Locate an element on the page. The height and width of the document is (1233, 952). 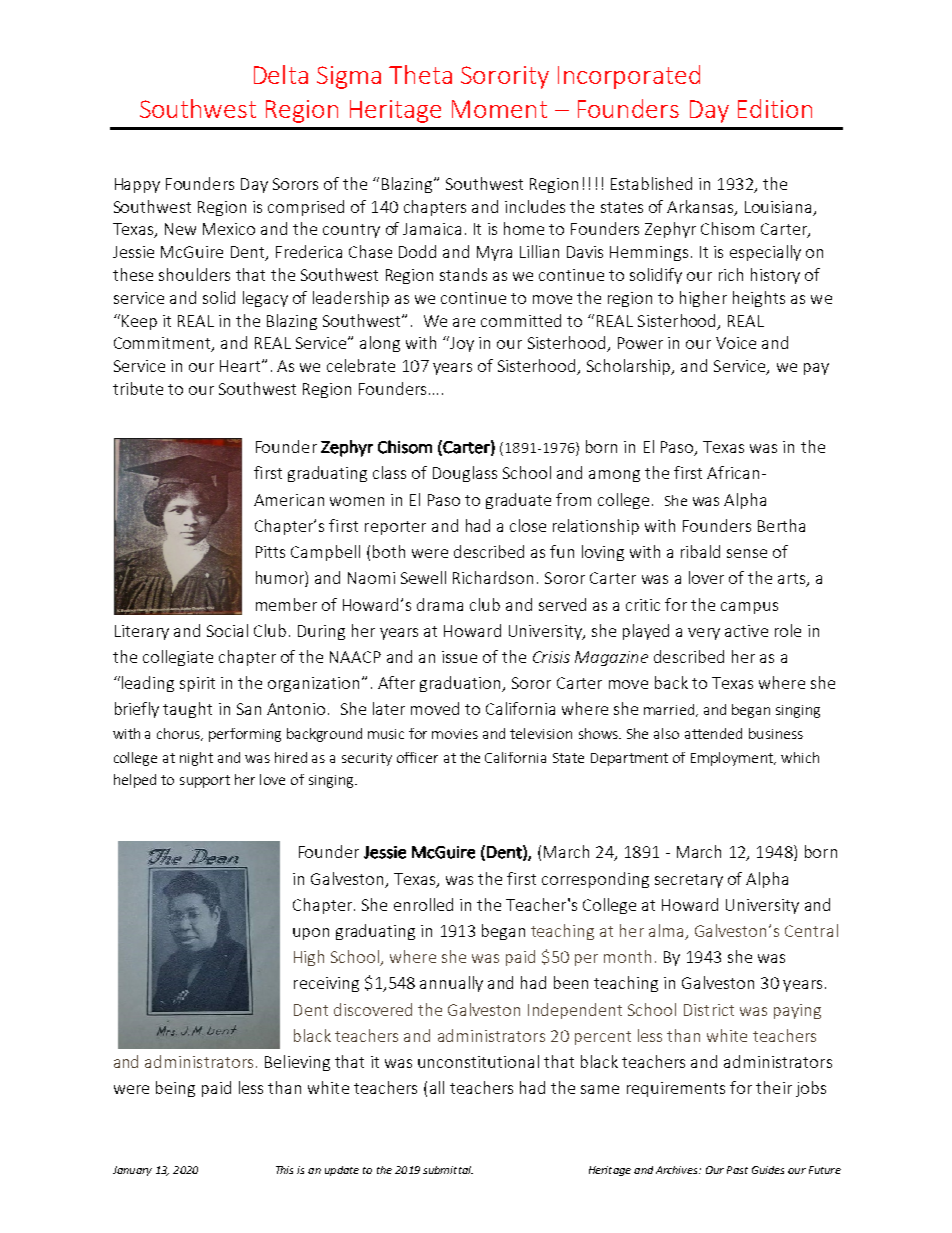
support is located at coordinates (205, 781).
